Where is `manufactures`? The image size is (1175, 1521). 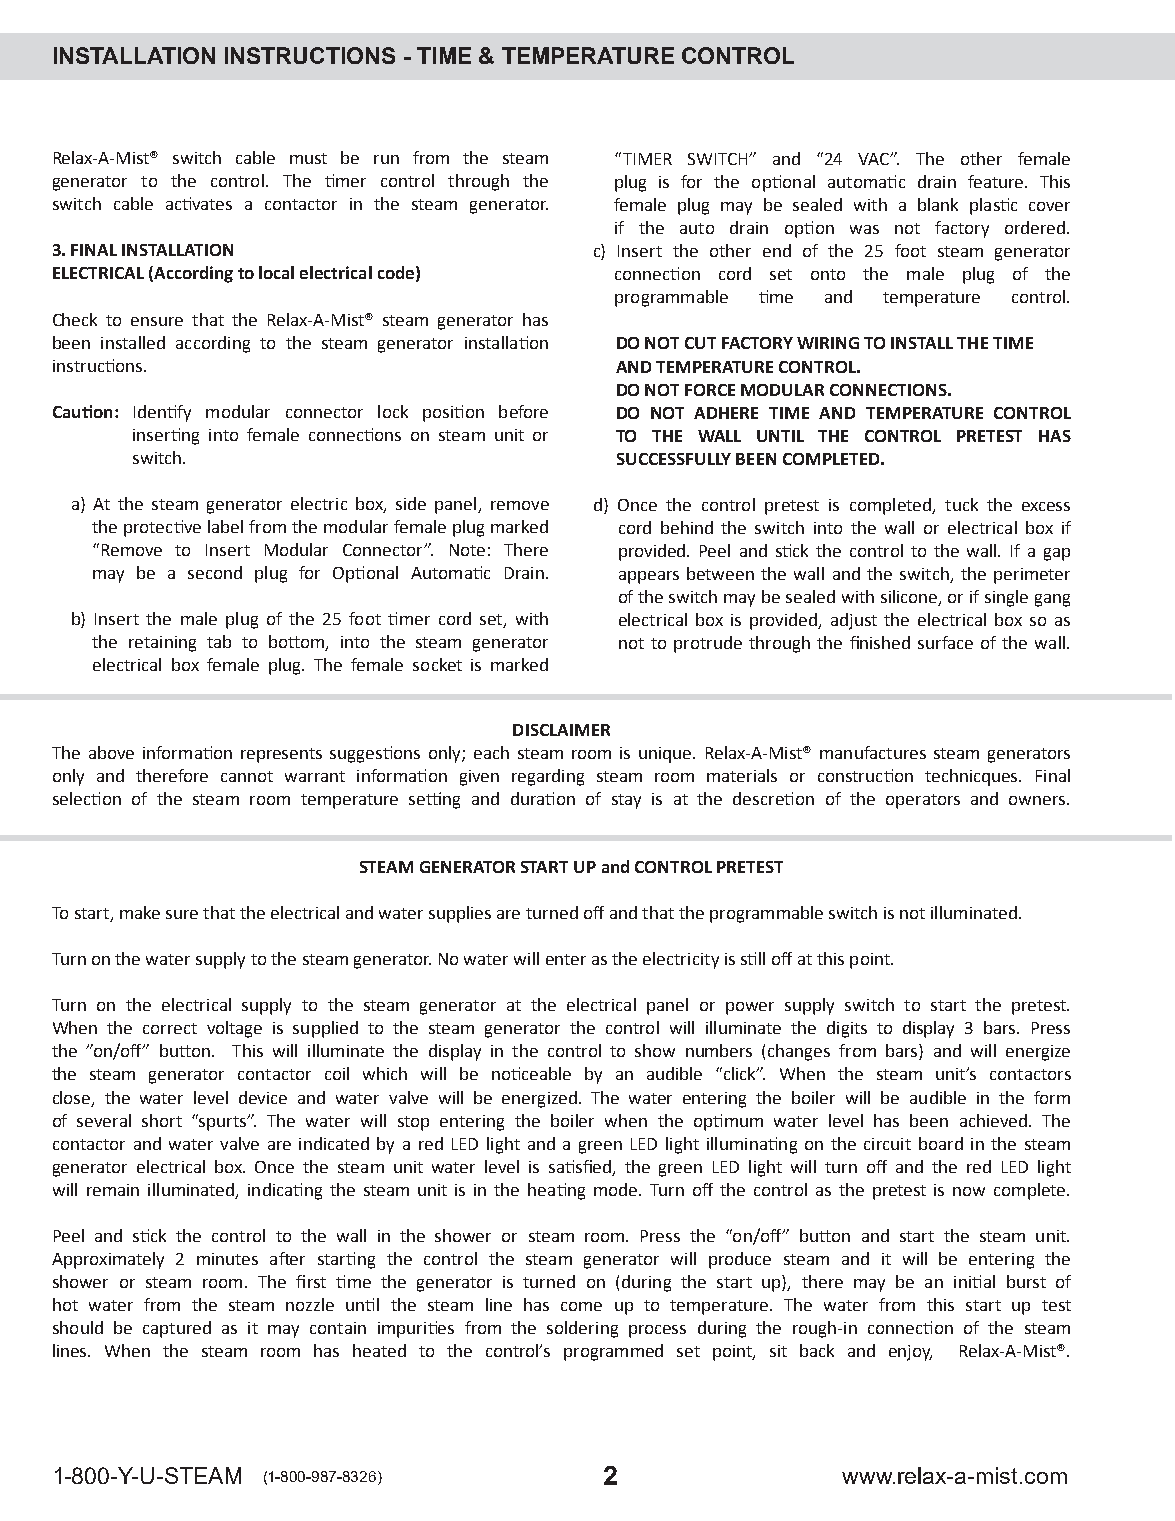 manufactures is located at coordinates (873, 752).
